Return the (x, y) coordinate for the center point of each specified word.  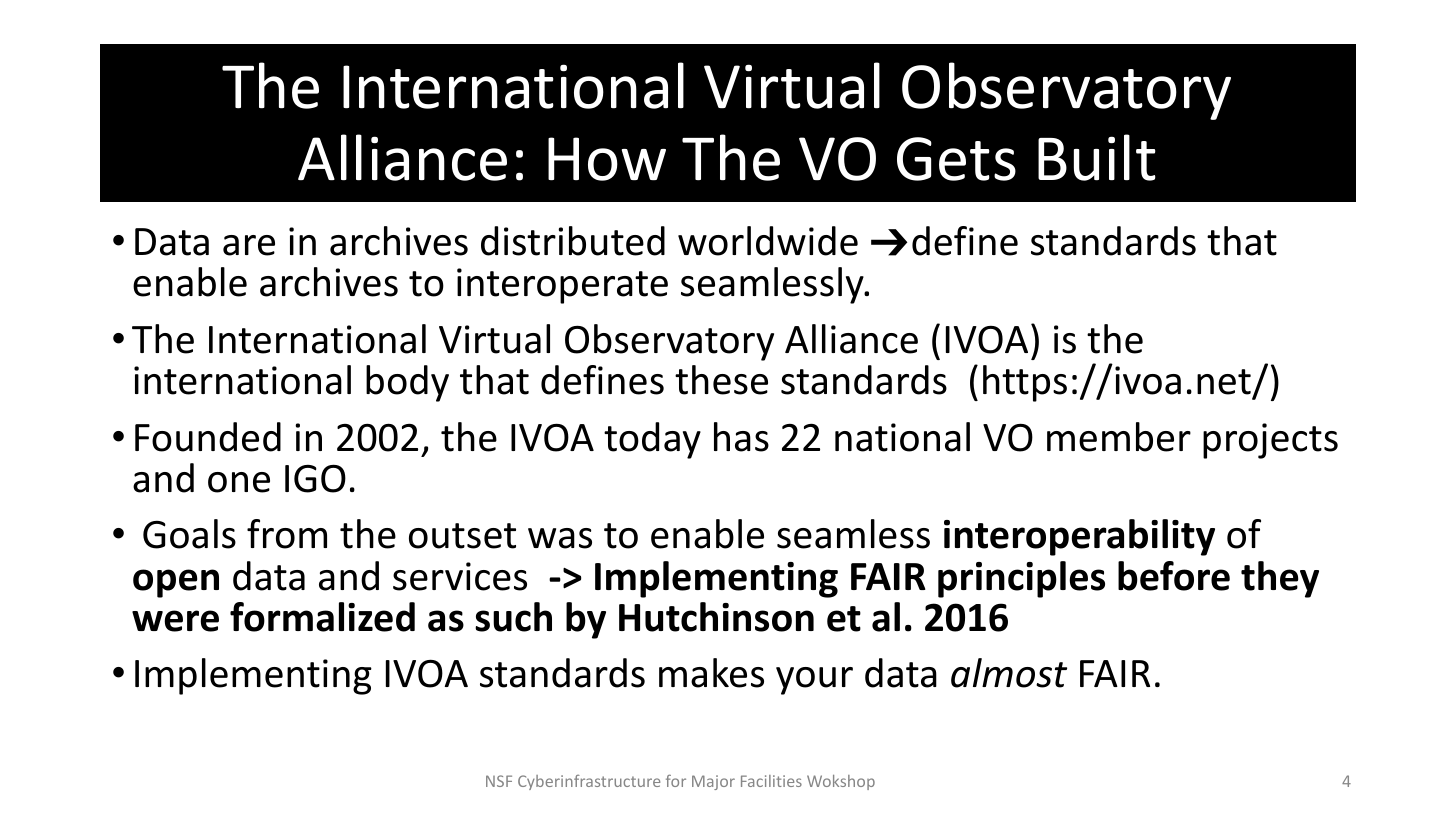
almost (1009, 673)
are (249, 245)
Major (713, 782)
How (607, 159)
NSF (499, 781)
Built (1097, 157)
